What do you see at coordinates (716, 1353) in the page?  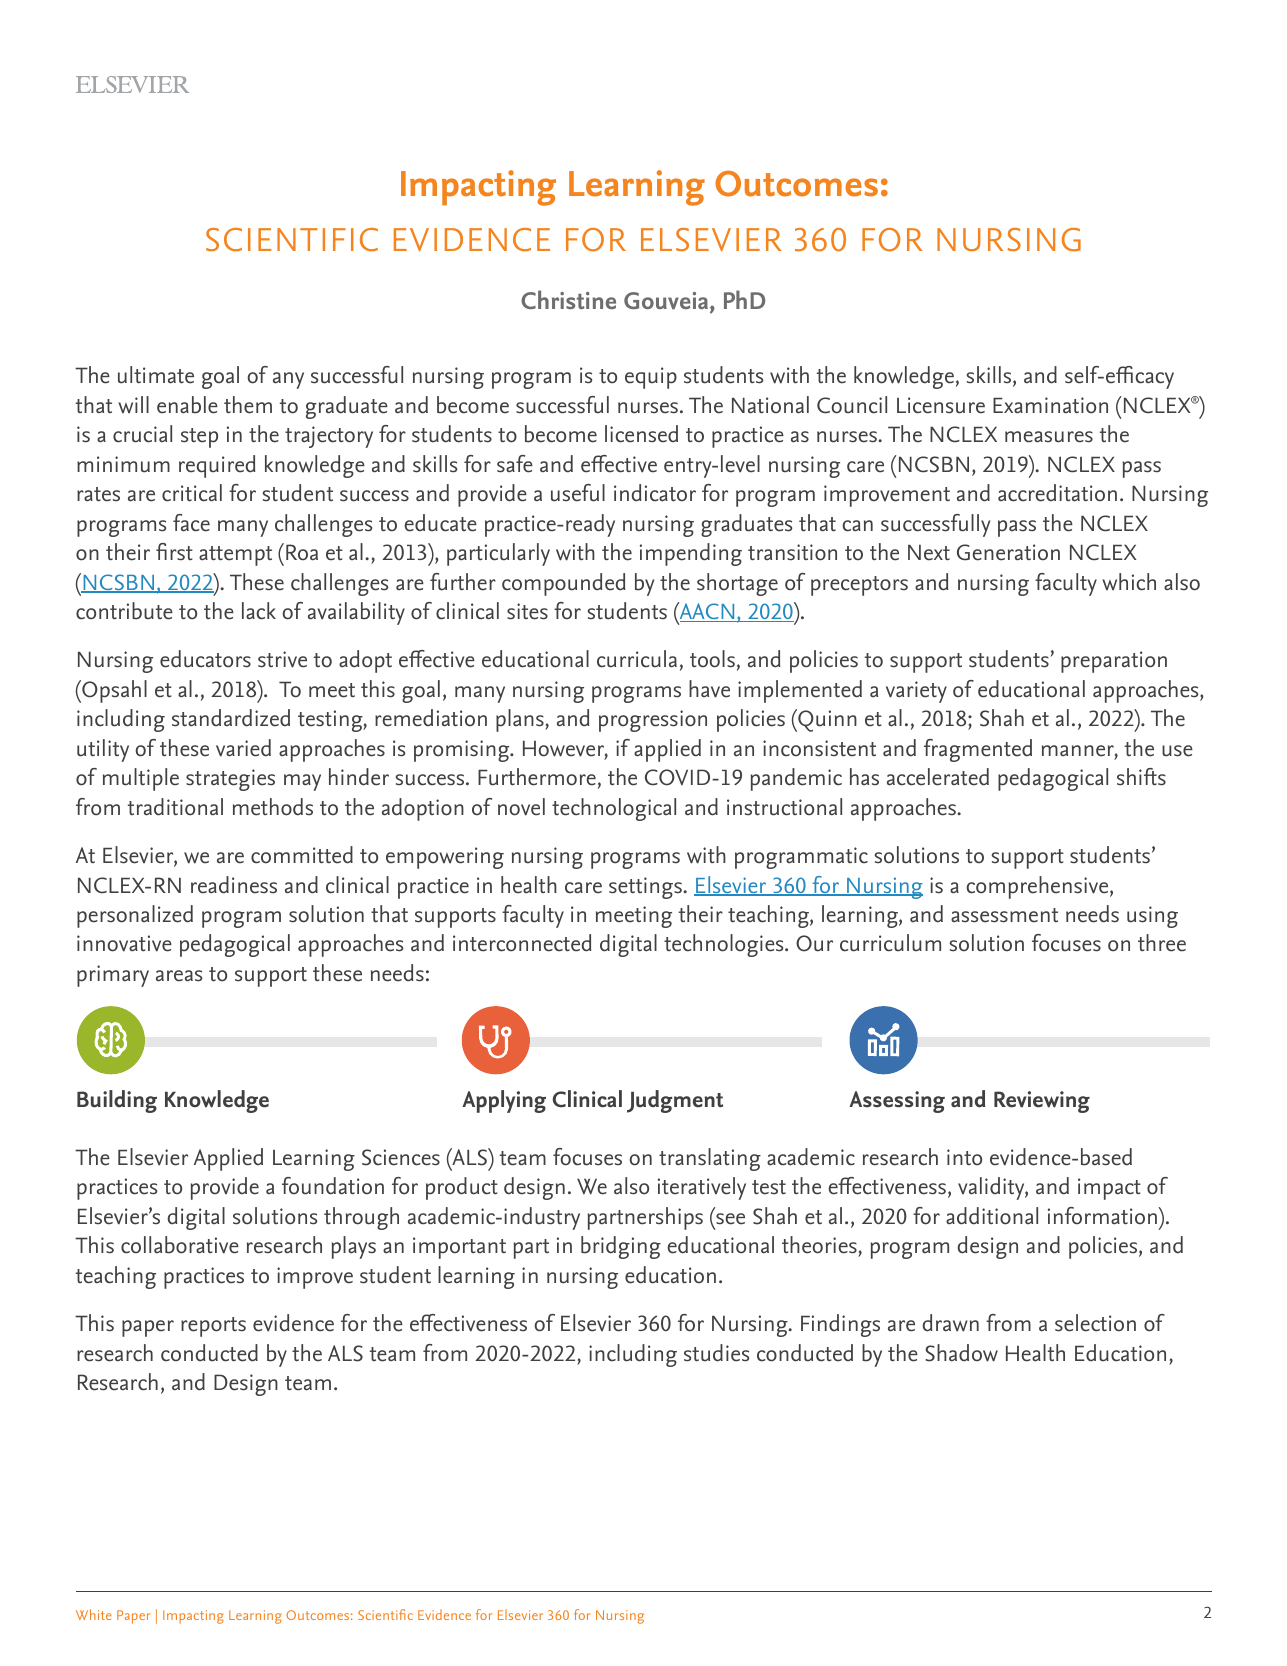 I see `studies` at bounding box center [716, 1353].
